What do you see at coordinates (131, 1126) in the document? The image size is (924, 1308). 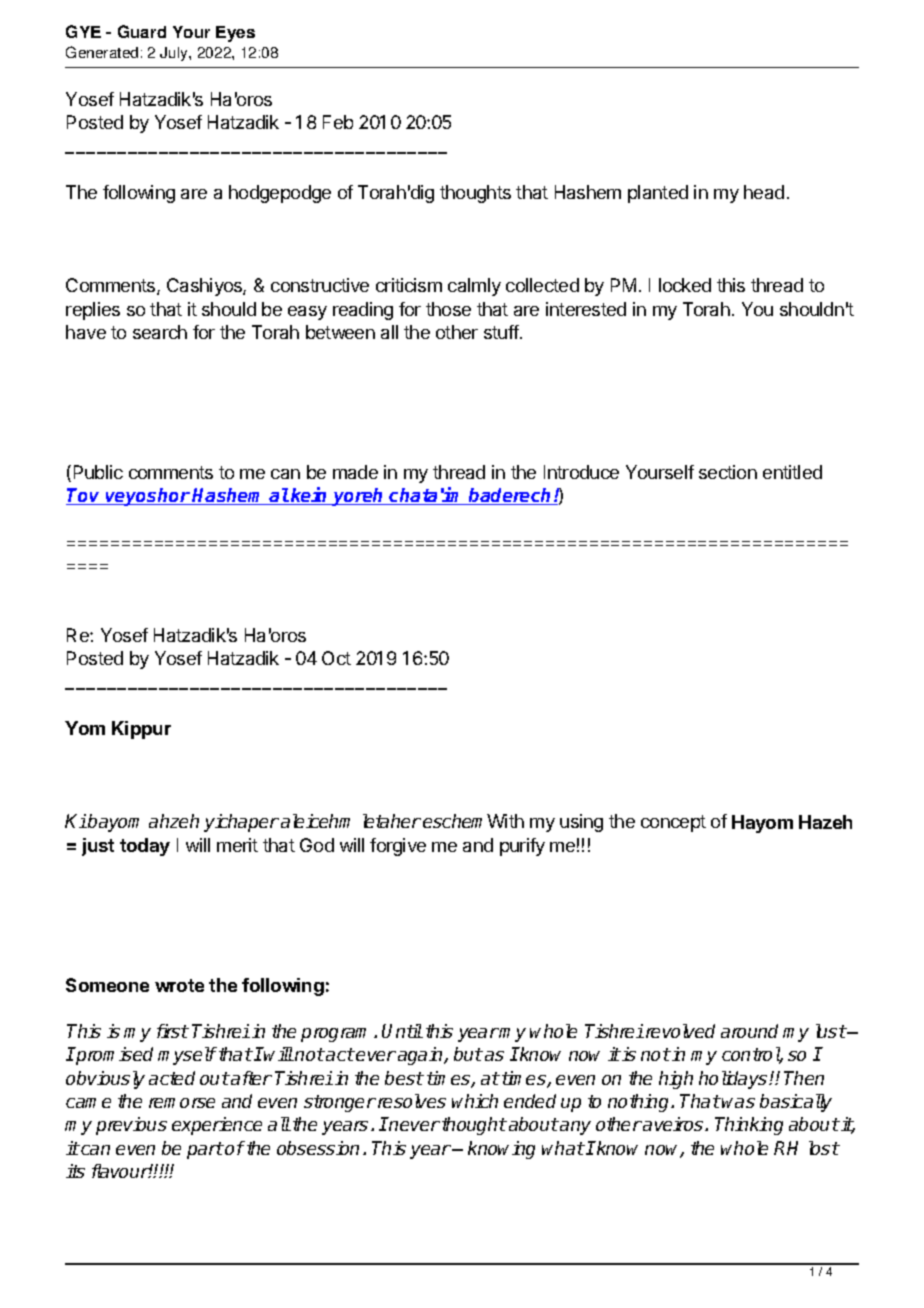 I see `previous` at bounding box center [131, 1126].
